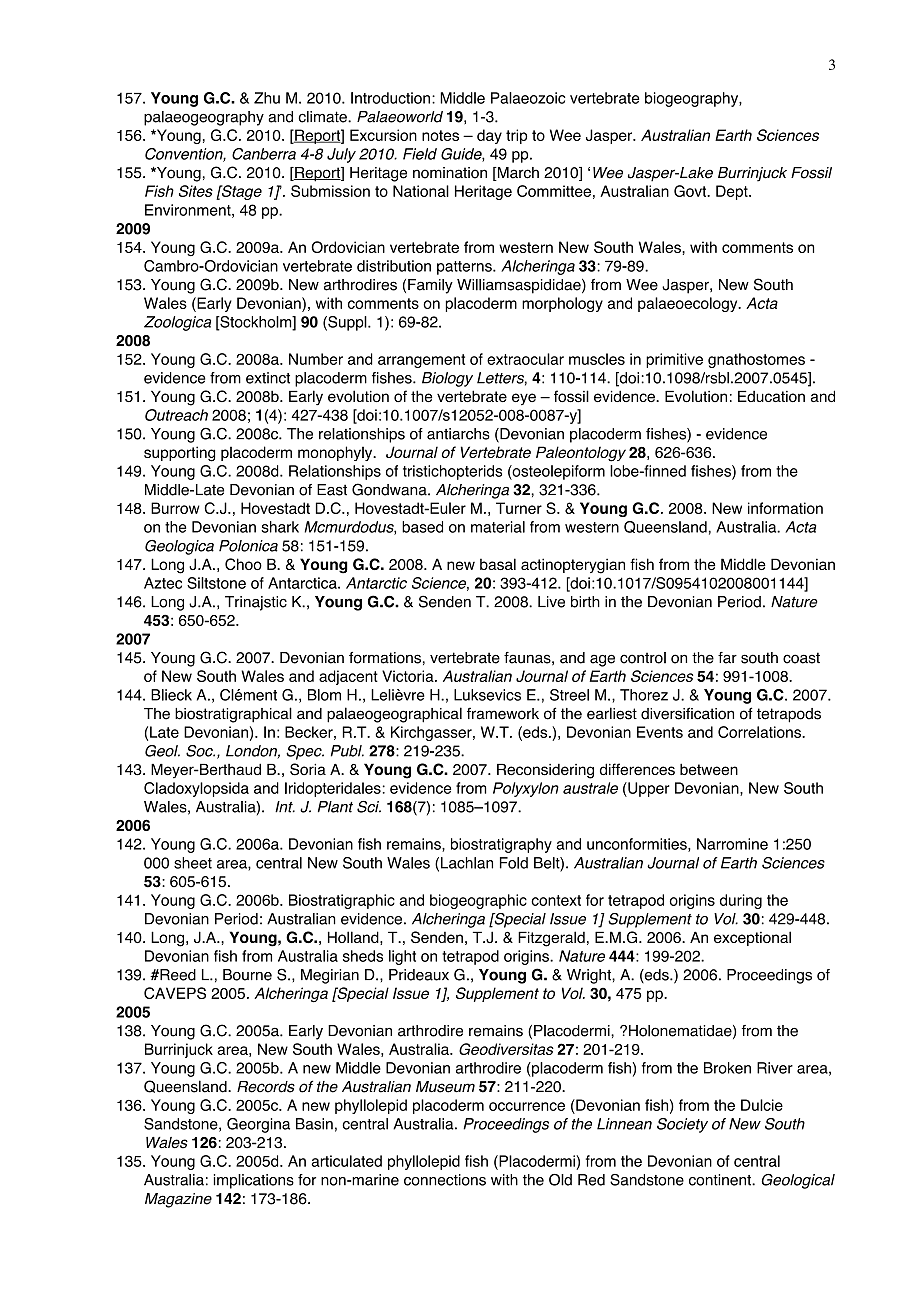 The image size is (924, 1308). What do you see at coordinates (674, 360) in the image?
I see `primitive` at bounding box center [674, 360].
